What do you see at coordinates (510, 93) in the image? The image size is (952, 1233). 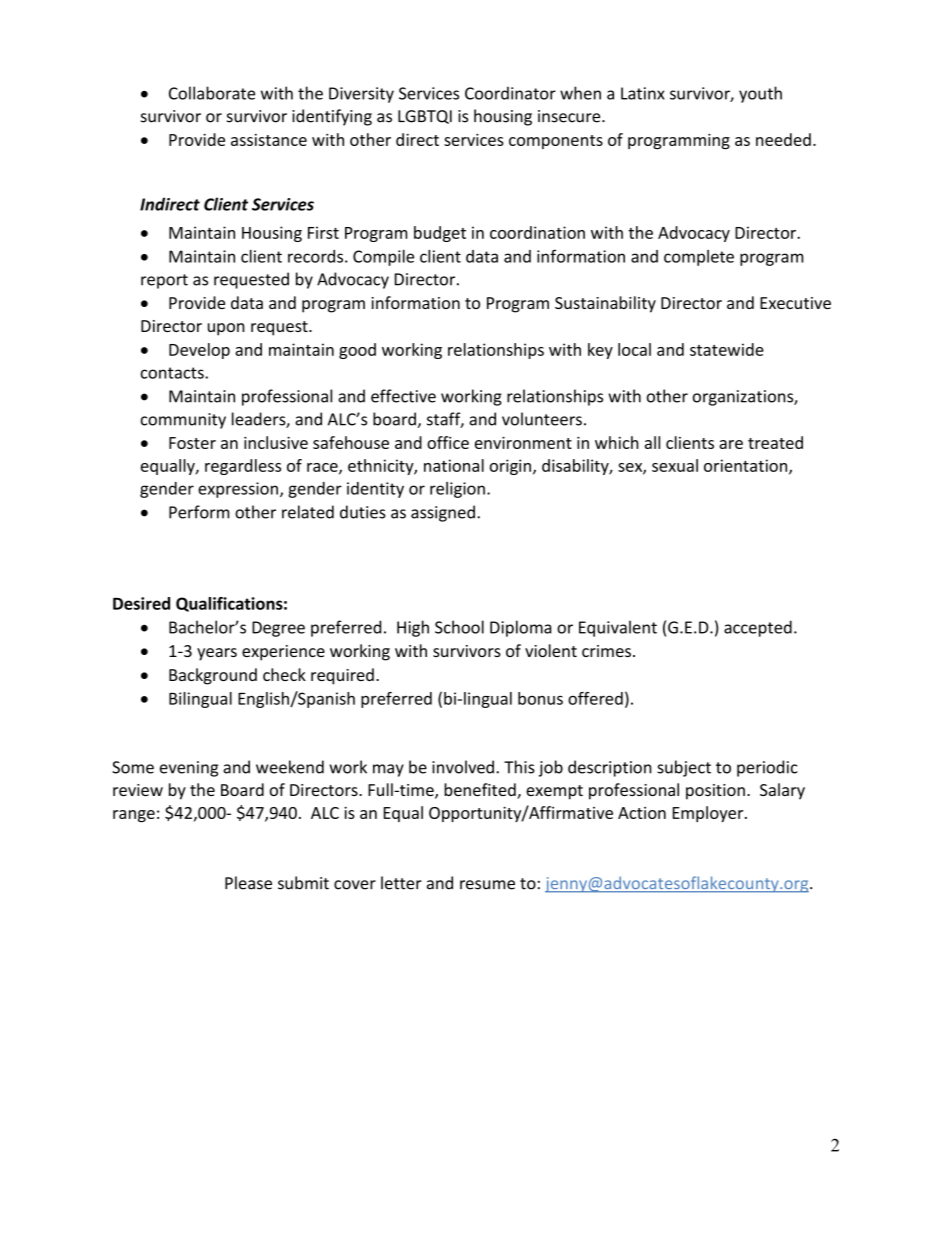 I see `Coordinator` at bounding box center [510, 93].
